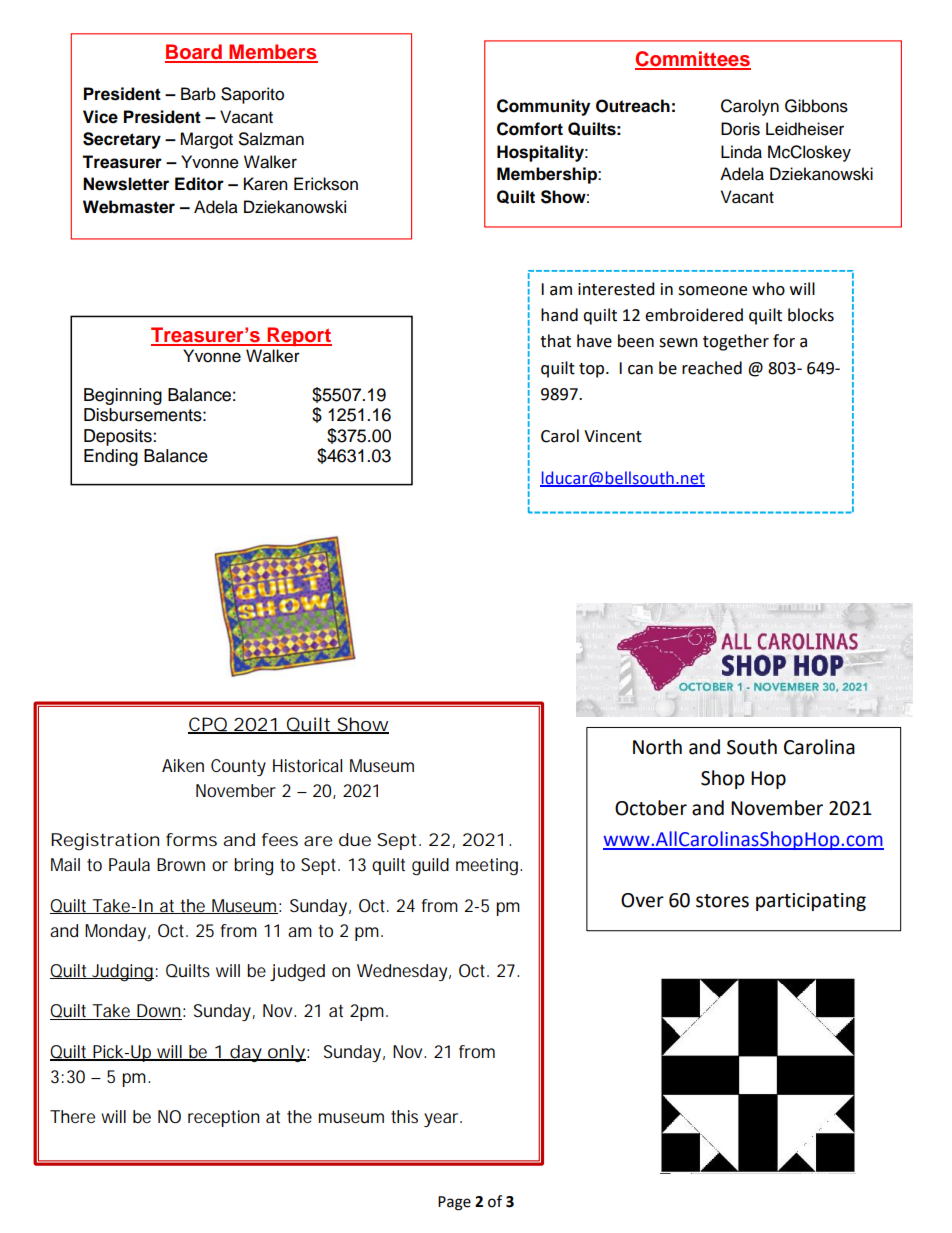 This image has width=952, height=1233. What do you see at coordinates (307, 765) in the image?
I see `Historical` at bounding box center [307, 765].
